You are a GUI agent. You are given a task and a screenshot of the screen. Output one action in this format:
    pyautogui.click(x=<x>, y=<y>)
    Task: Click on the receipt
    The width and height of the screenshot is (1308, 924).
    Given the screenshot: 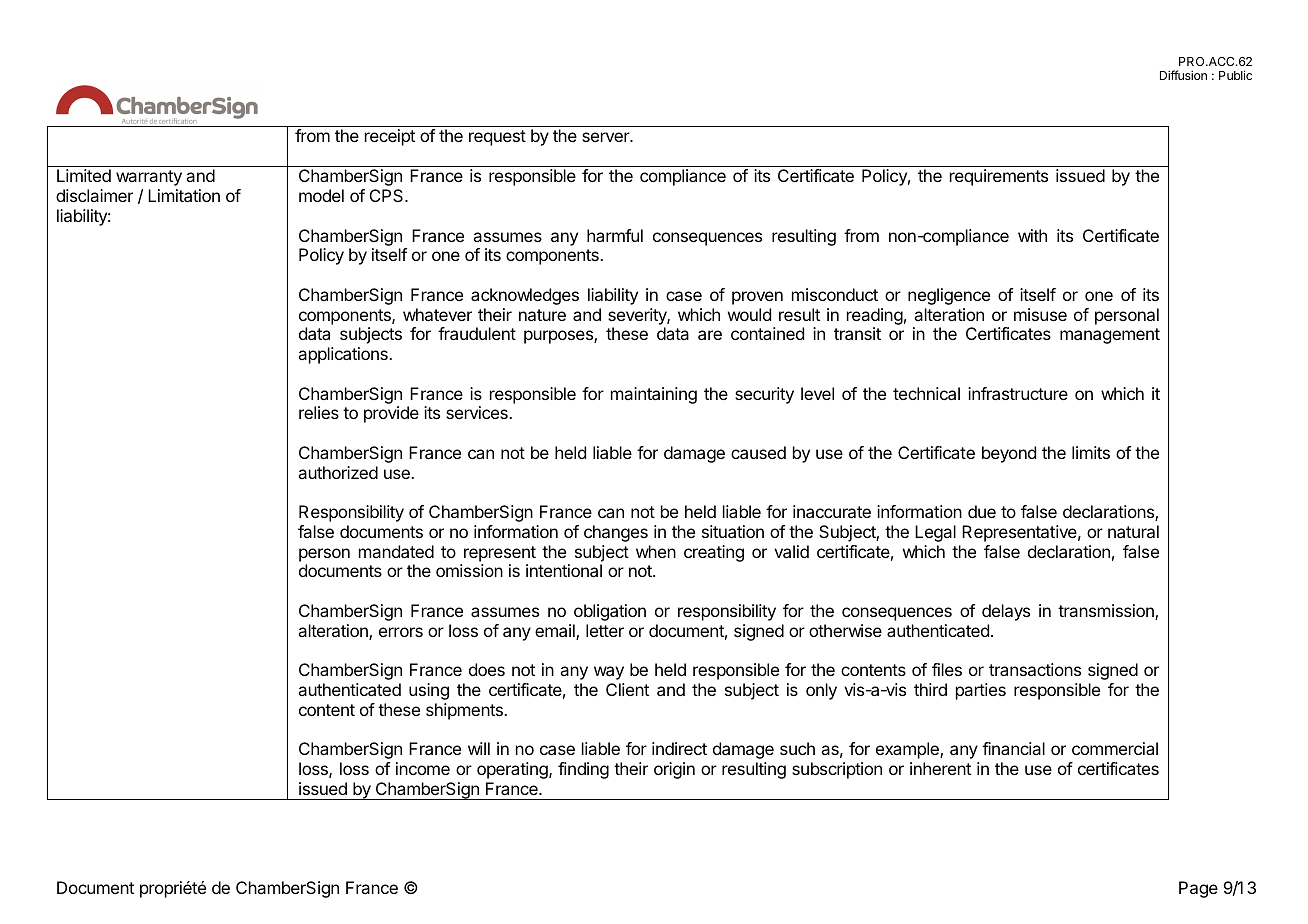 What is the action you would take?
    pyautogui.click(x=390, y=137)
